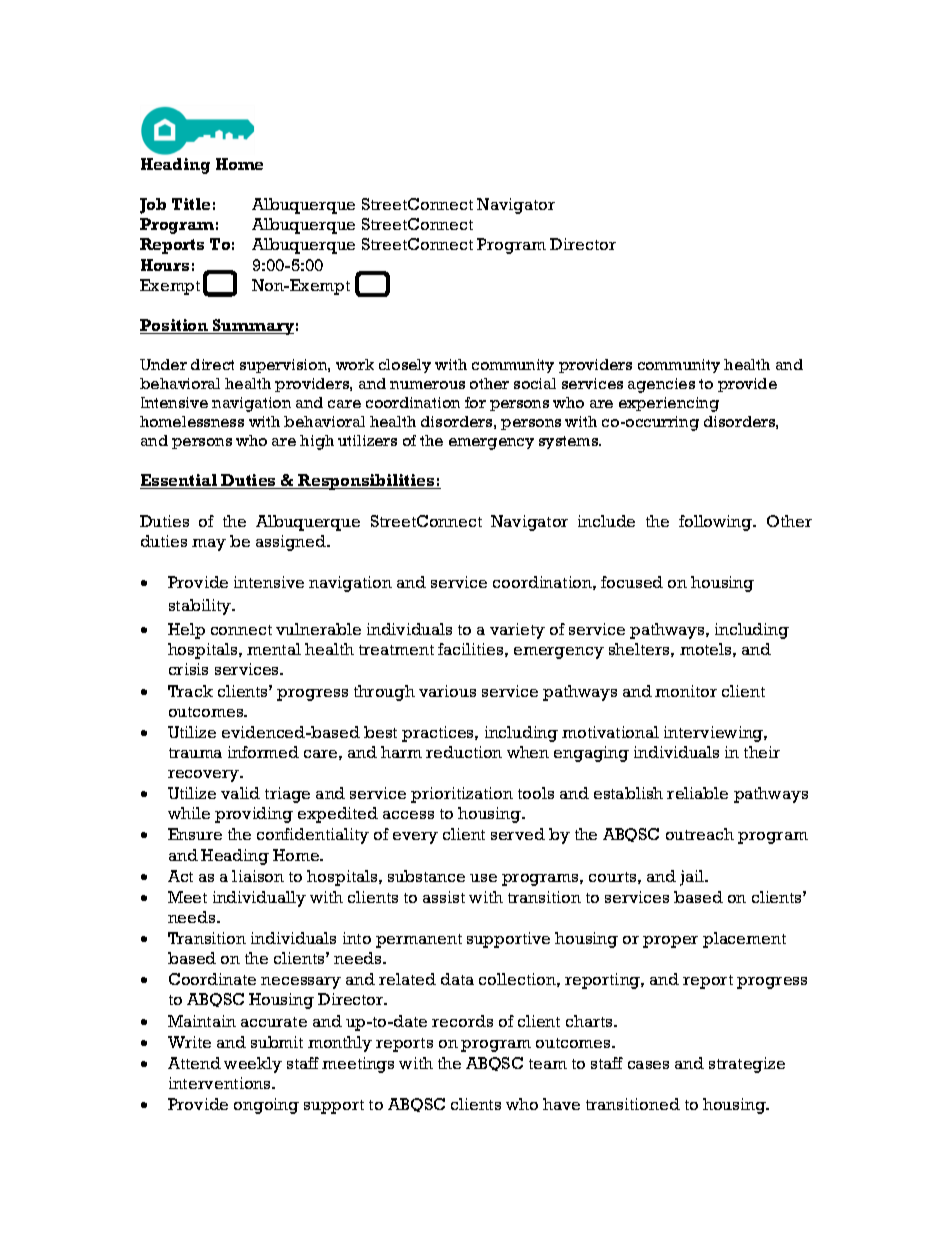 The height and width of the screenshot is (1233, 952). Describe the element at coordinates (661, 385) in the screenshot. I see `agencies` at that location.
